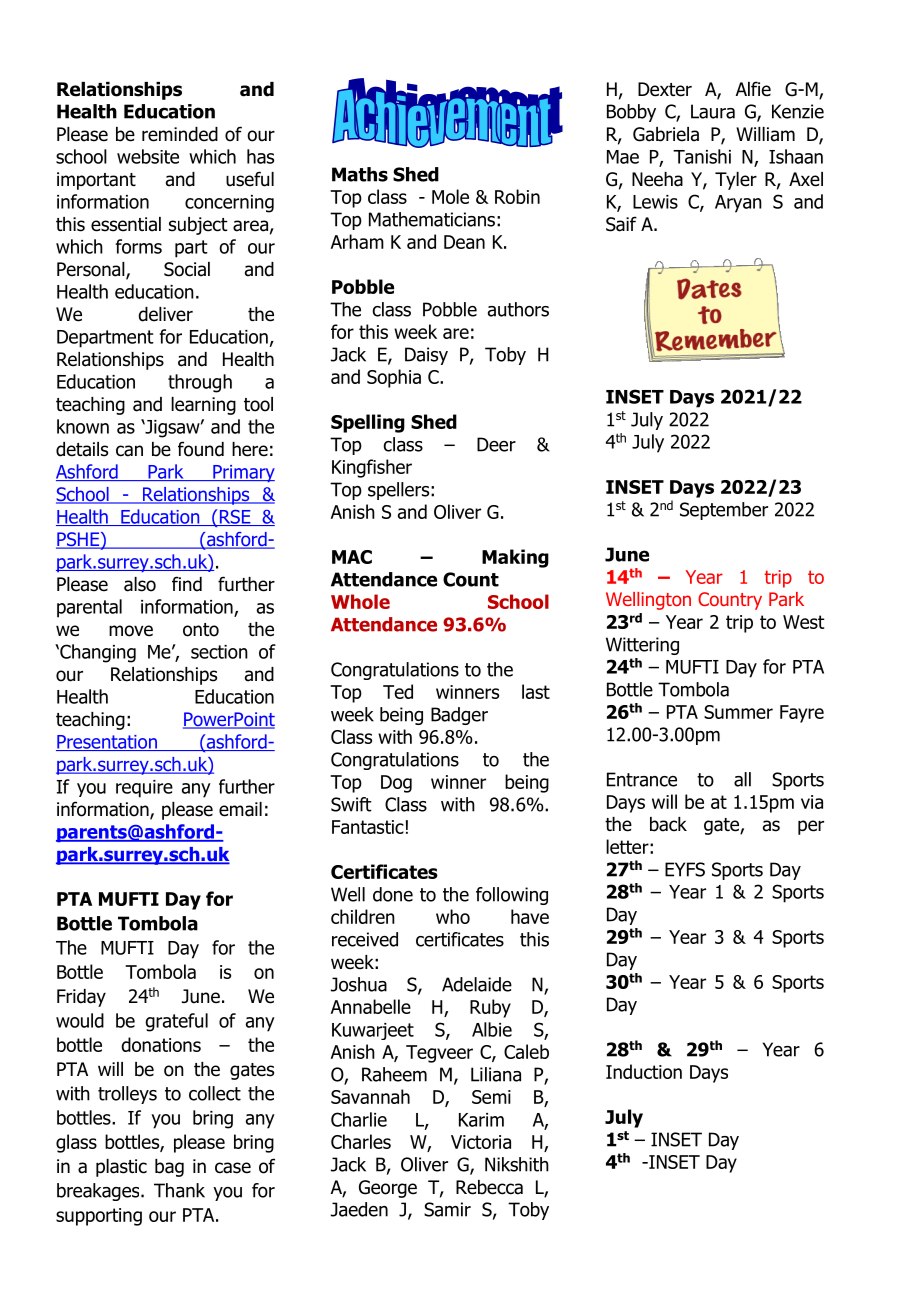  I want to click on Thank, so click(179, 1190).
